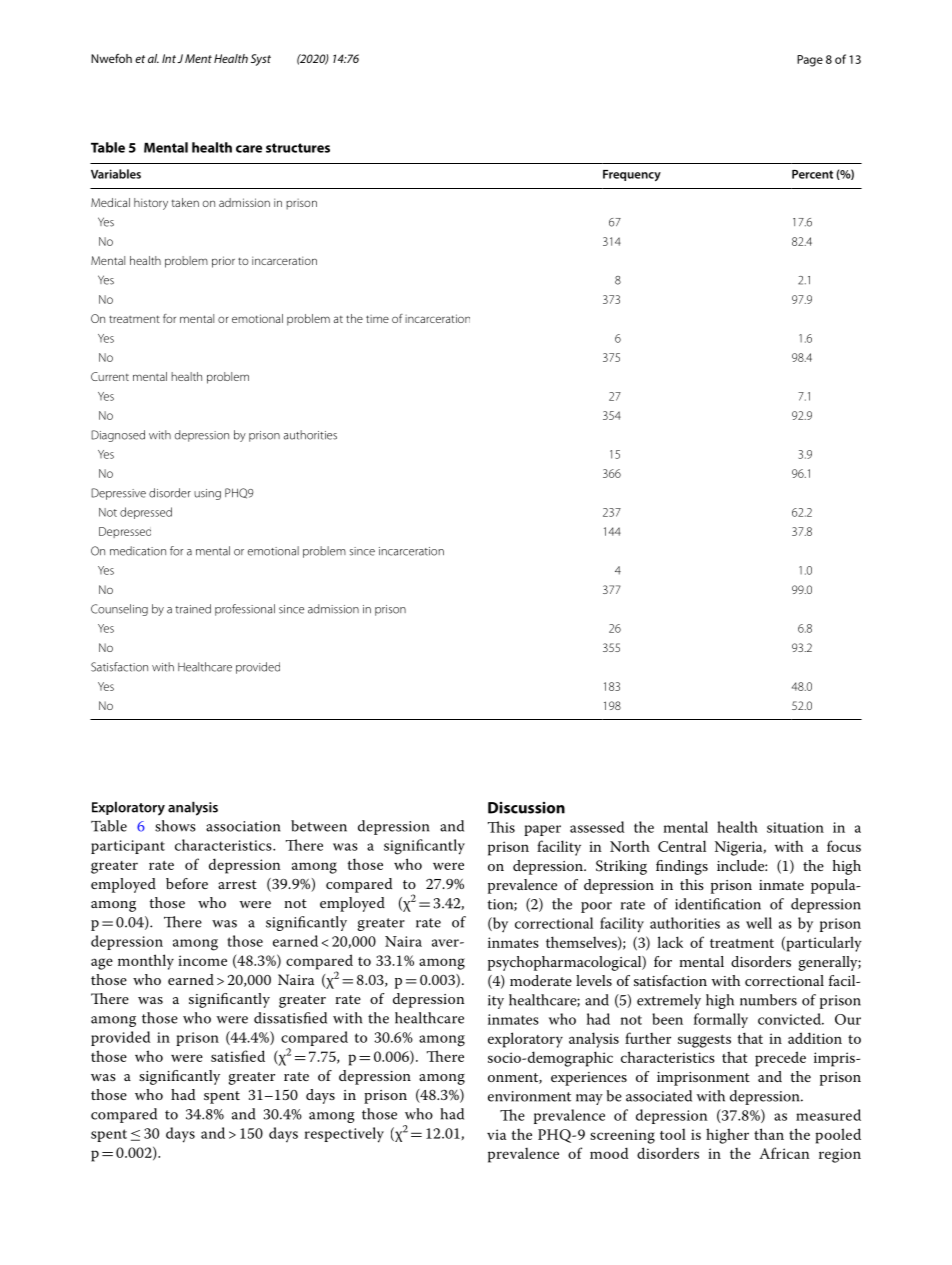 The width and height of the screenshot is (952, 1265). Describe the element at coordinates (526, 808) in the screenshot. I see `Discussion` at that location.
